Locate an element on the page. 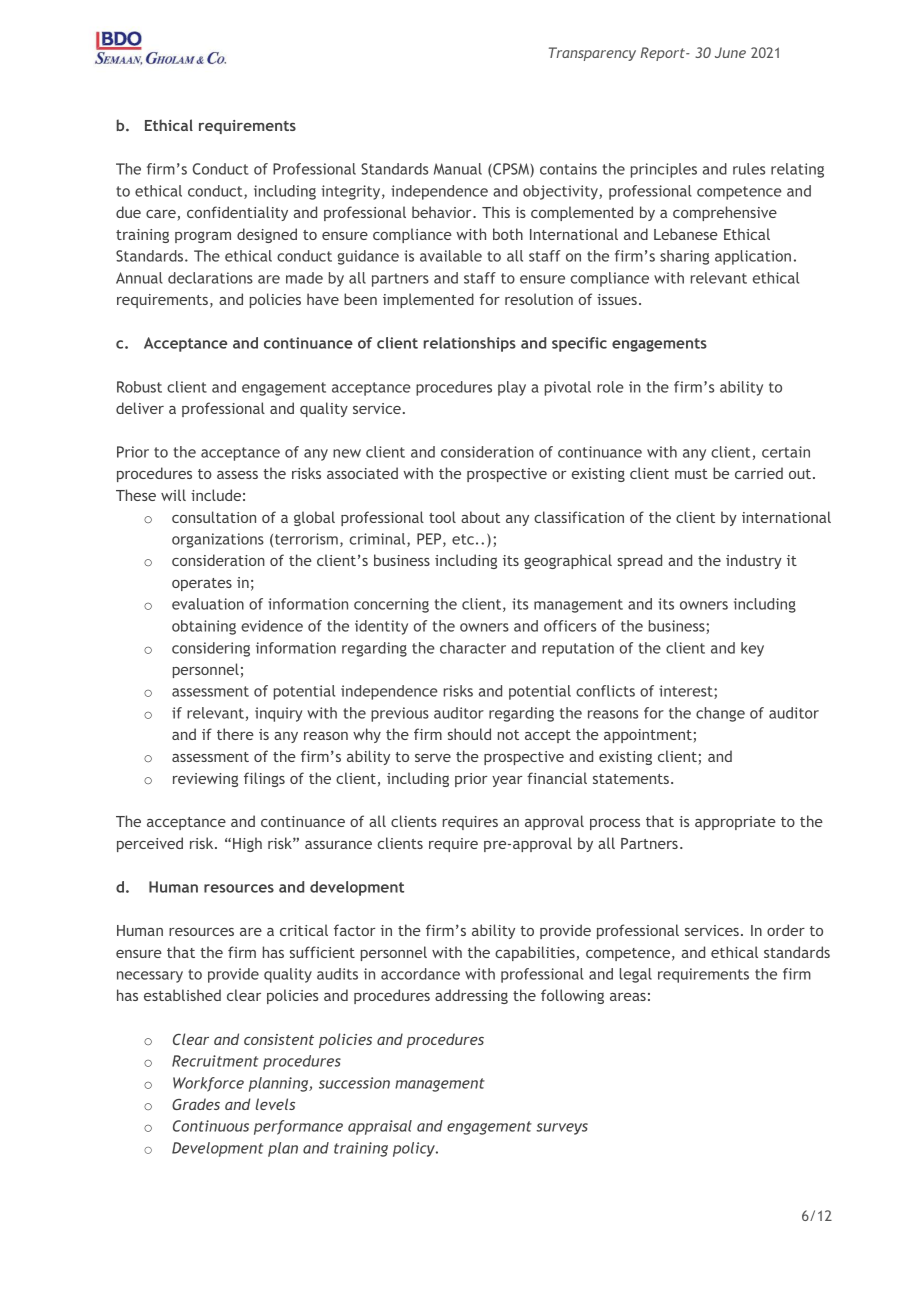 The image size is (924, 1308). implemented is located at coordinates (428, 300).
